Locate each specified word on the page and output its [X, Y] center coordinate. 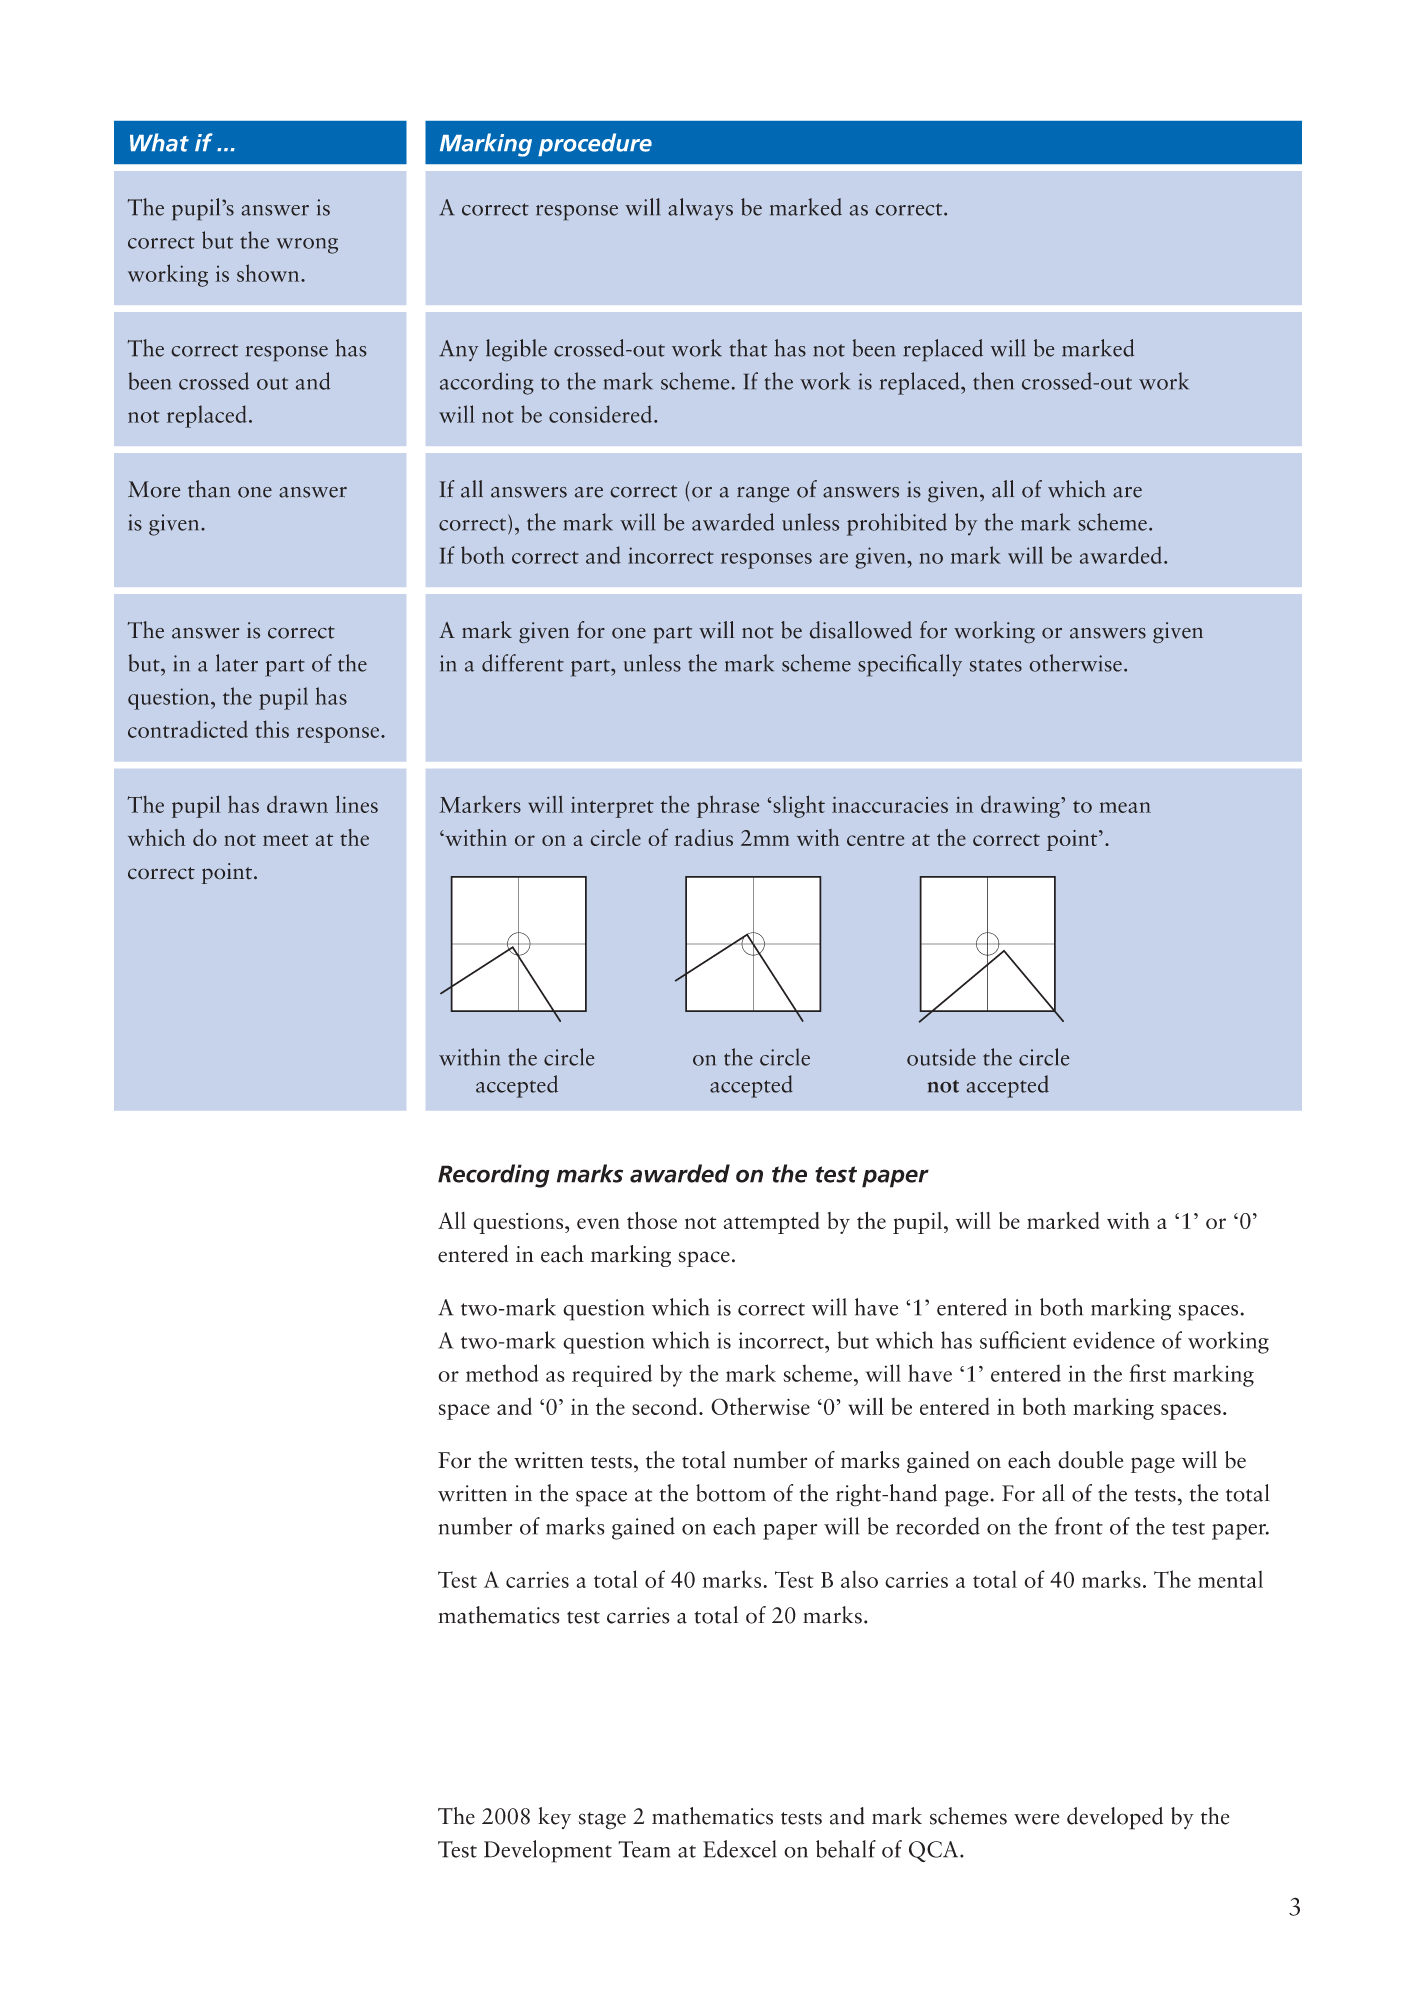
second [666, 1406]
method [502, 1373]
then [993, 381]
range [763, 494]
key [554, 1818]
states [996, 665]
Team [644, 1849]
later [237, 663]
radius [704, 837]
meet [285, 840]
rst [1154, 1375]
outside [941, 1057]
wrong [307, 246]
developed [1115, 1818]
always [700, 209]
